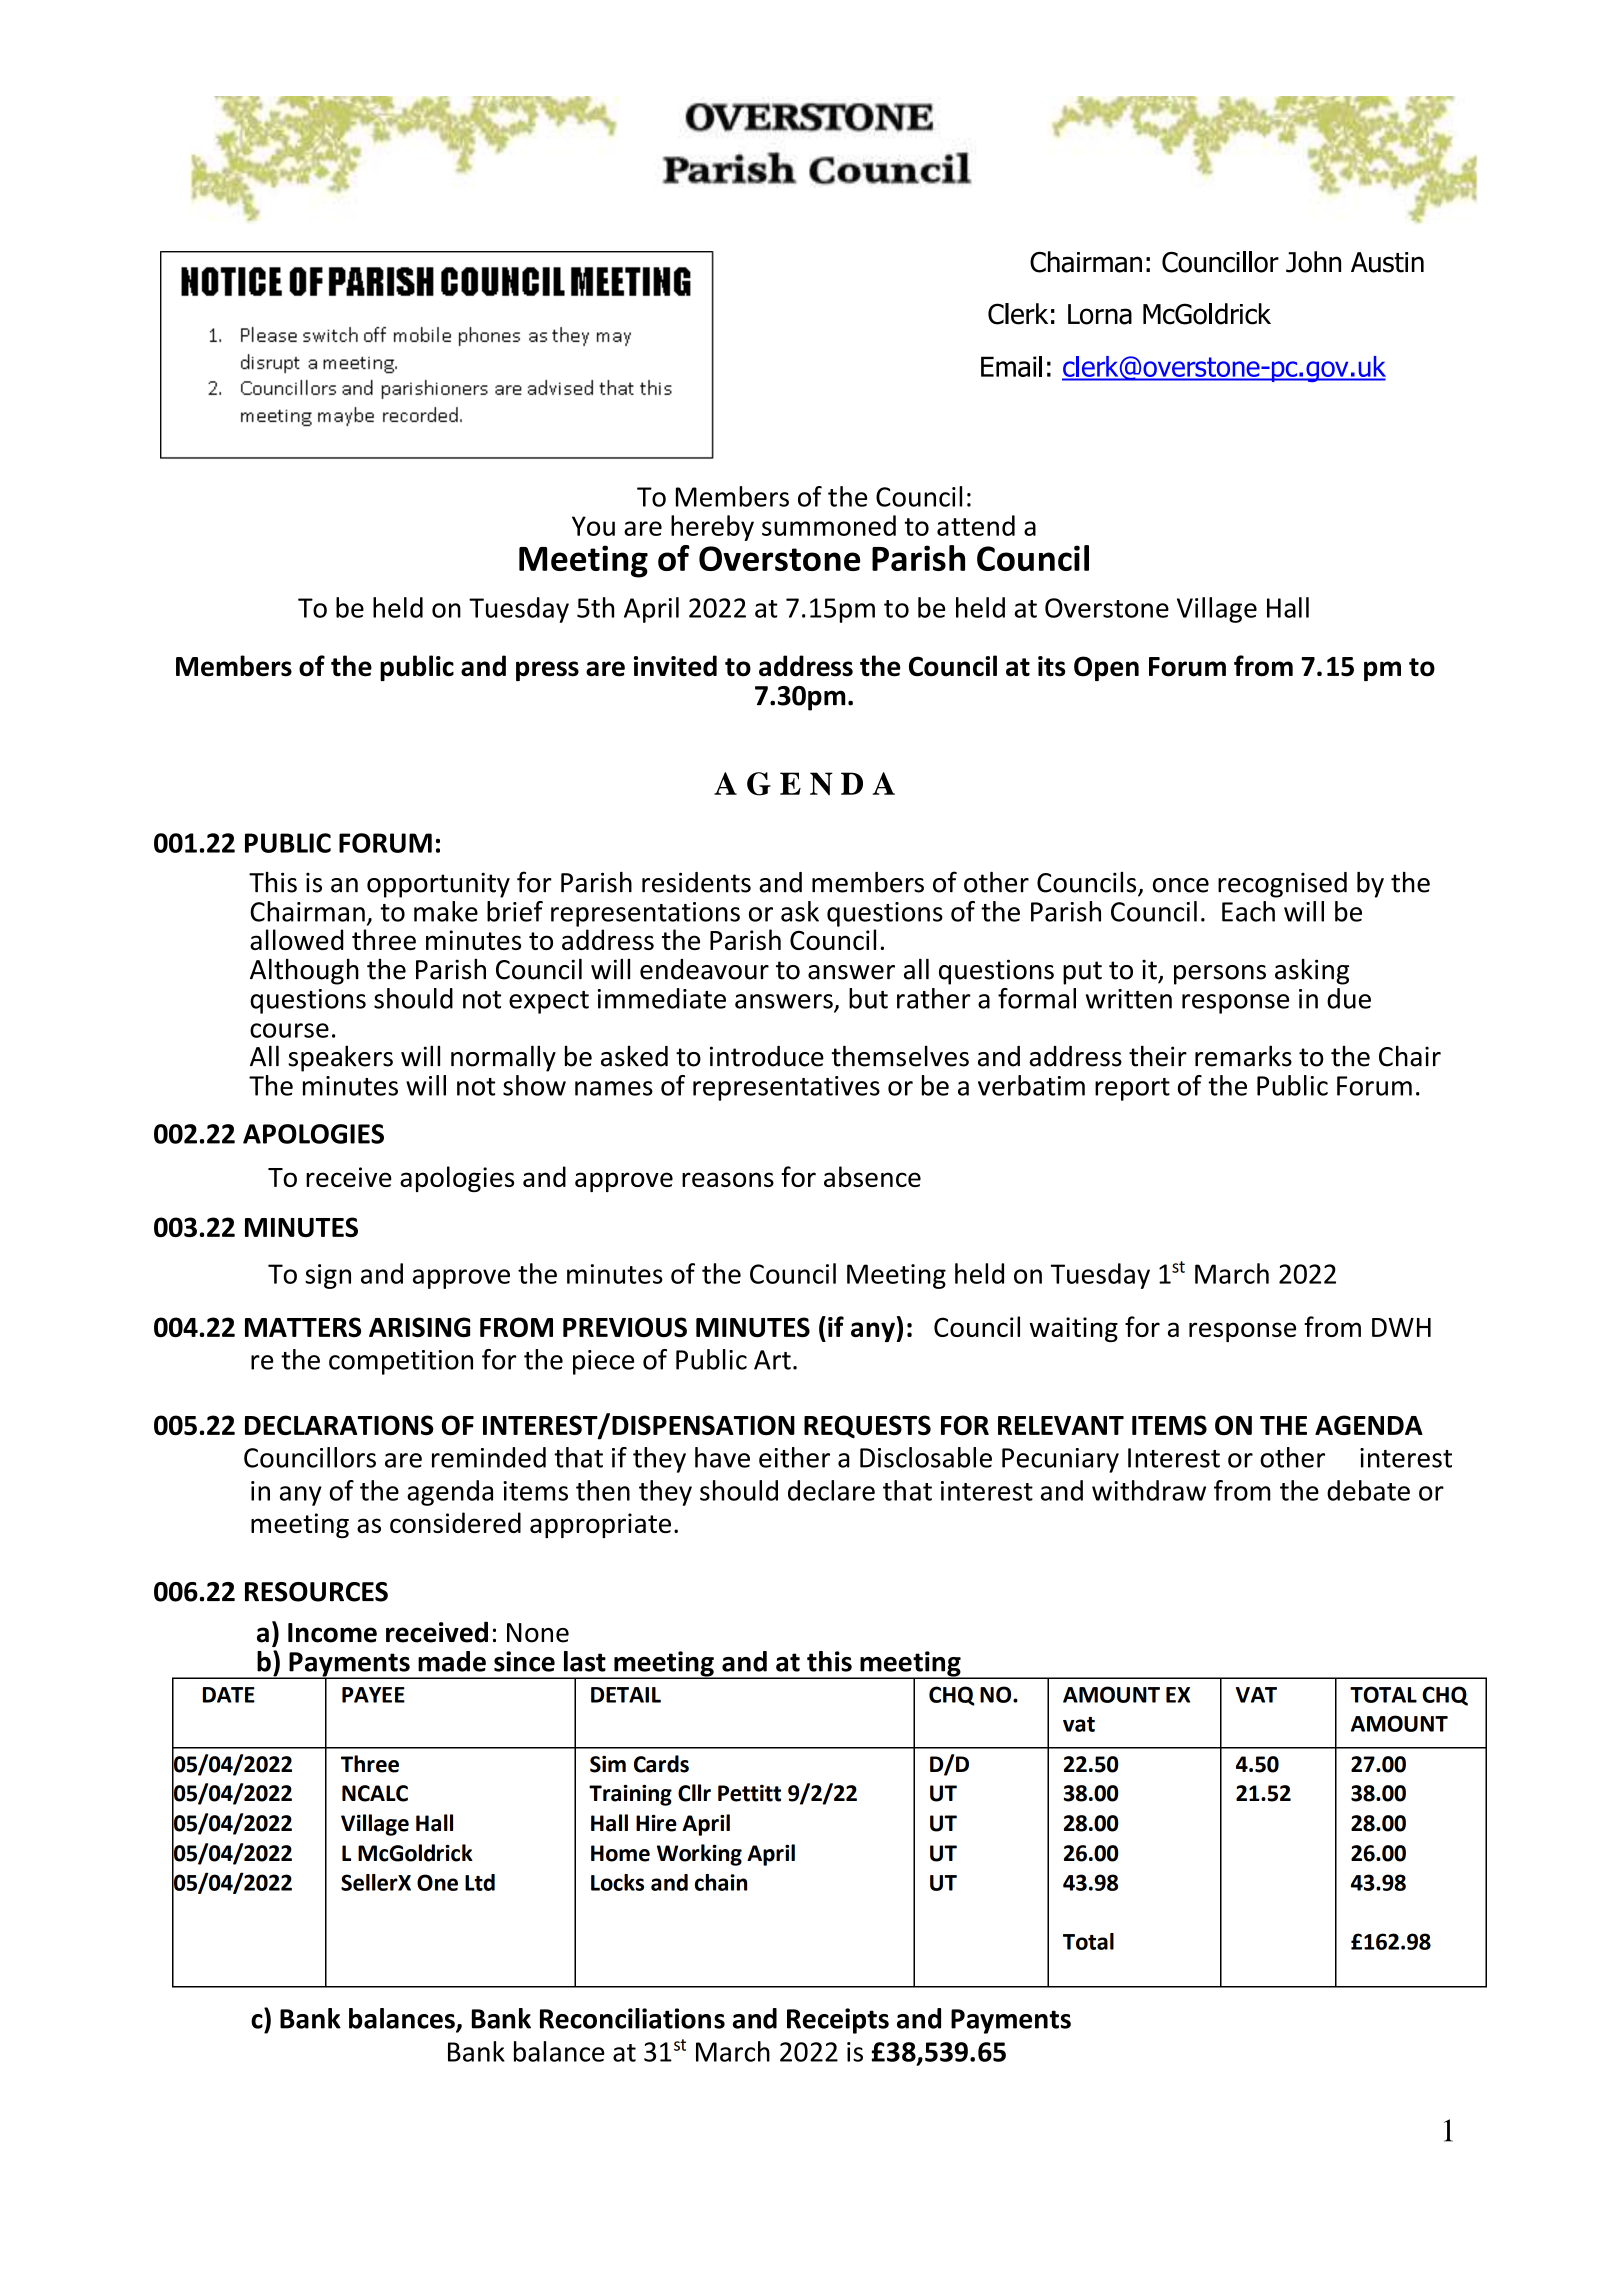  Describe the element at coordinates (696, 882) in the screenshot. I see `residents` at that location.
